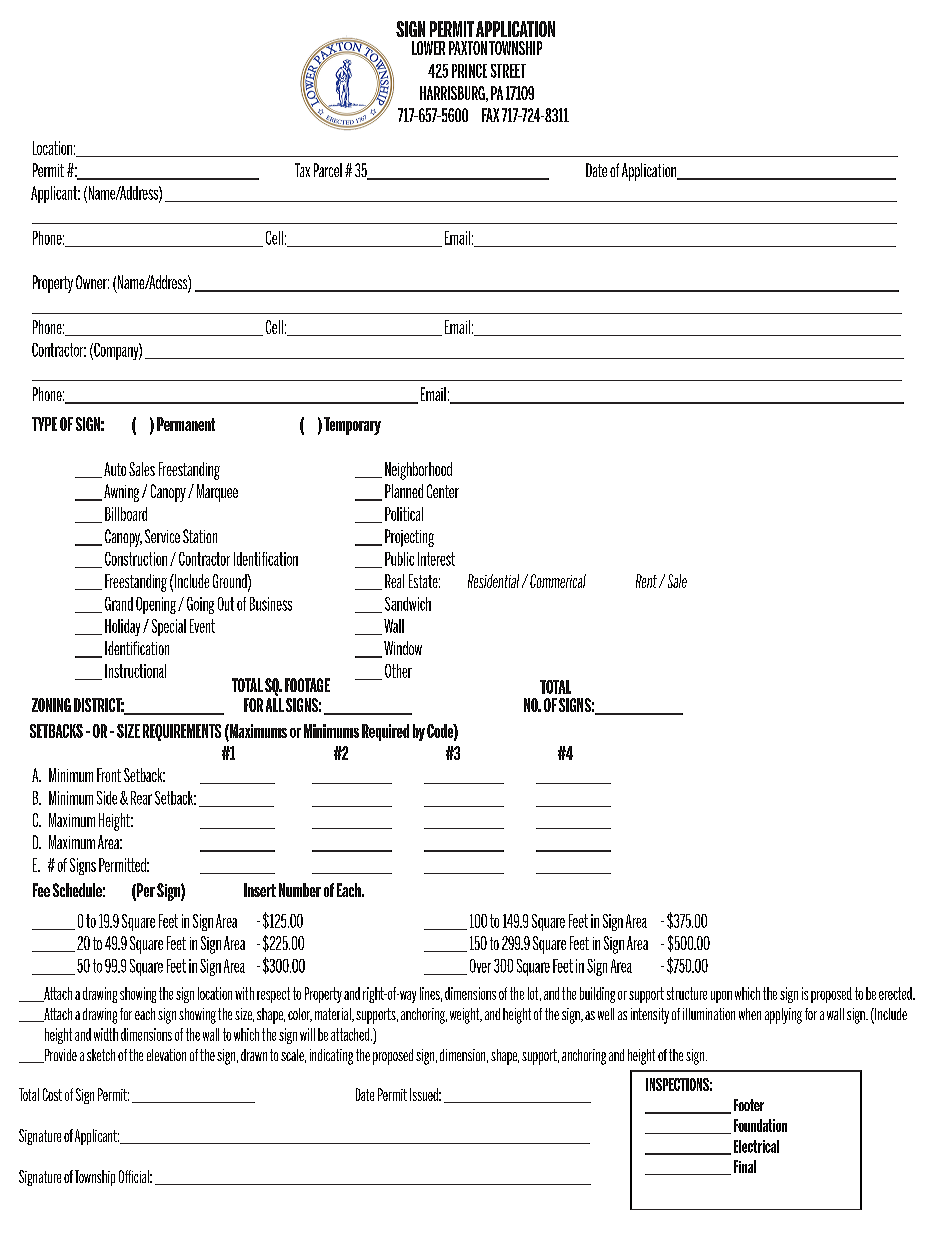 This document has width=952, height=1233. I want to click on Commerical, so click(558, 581).
